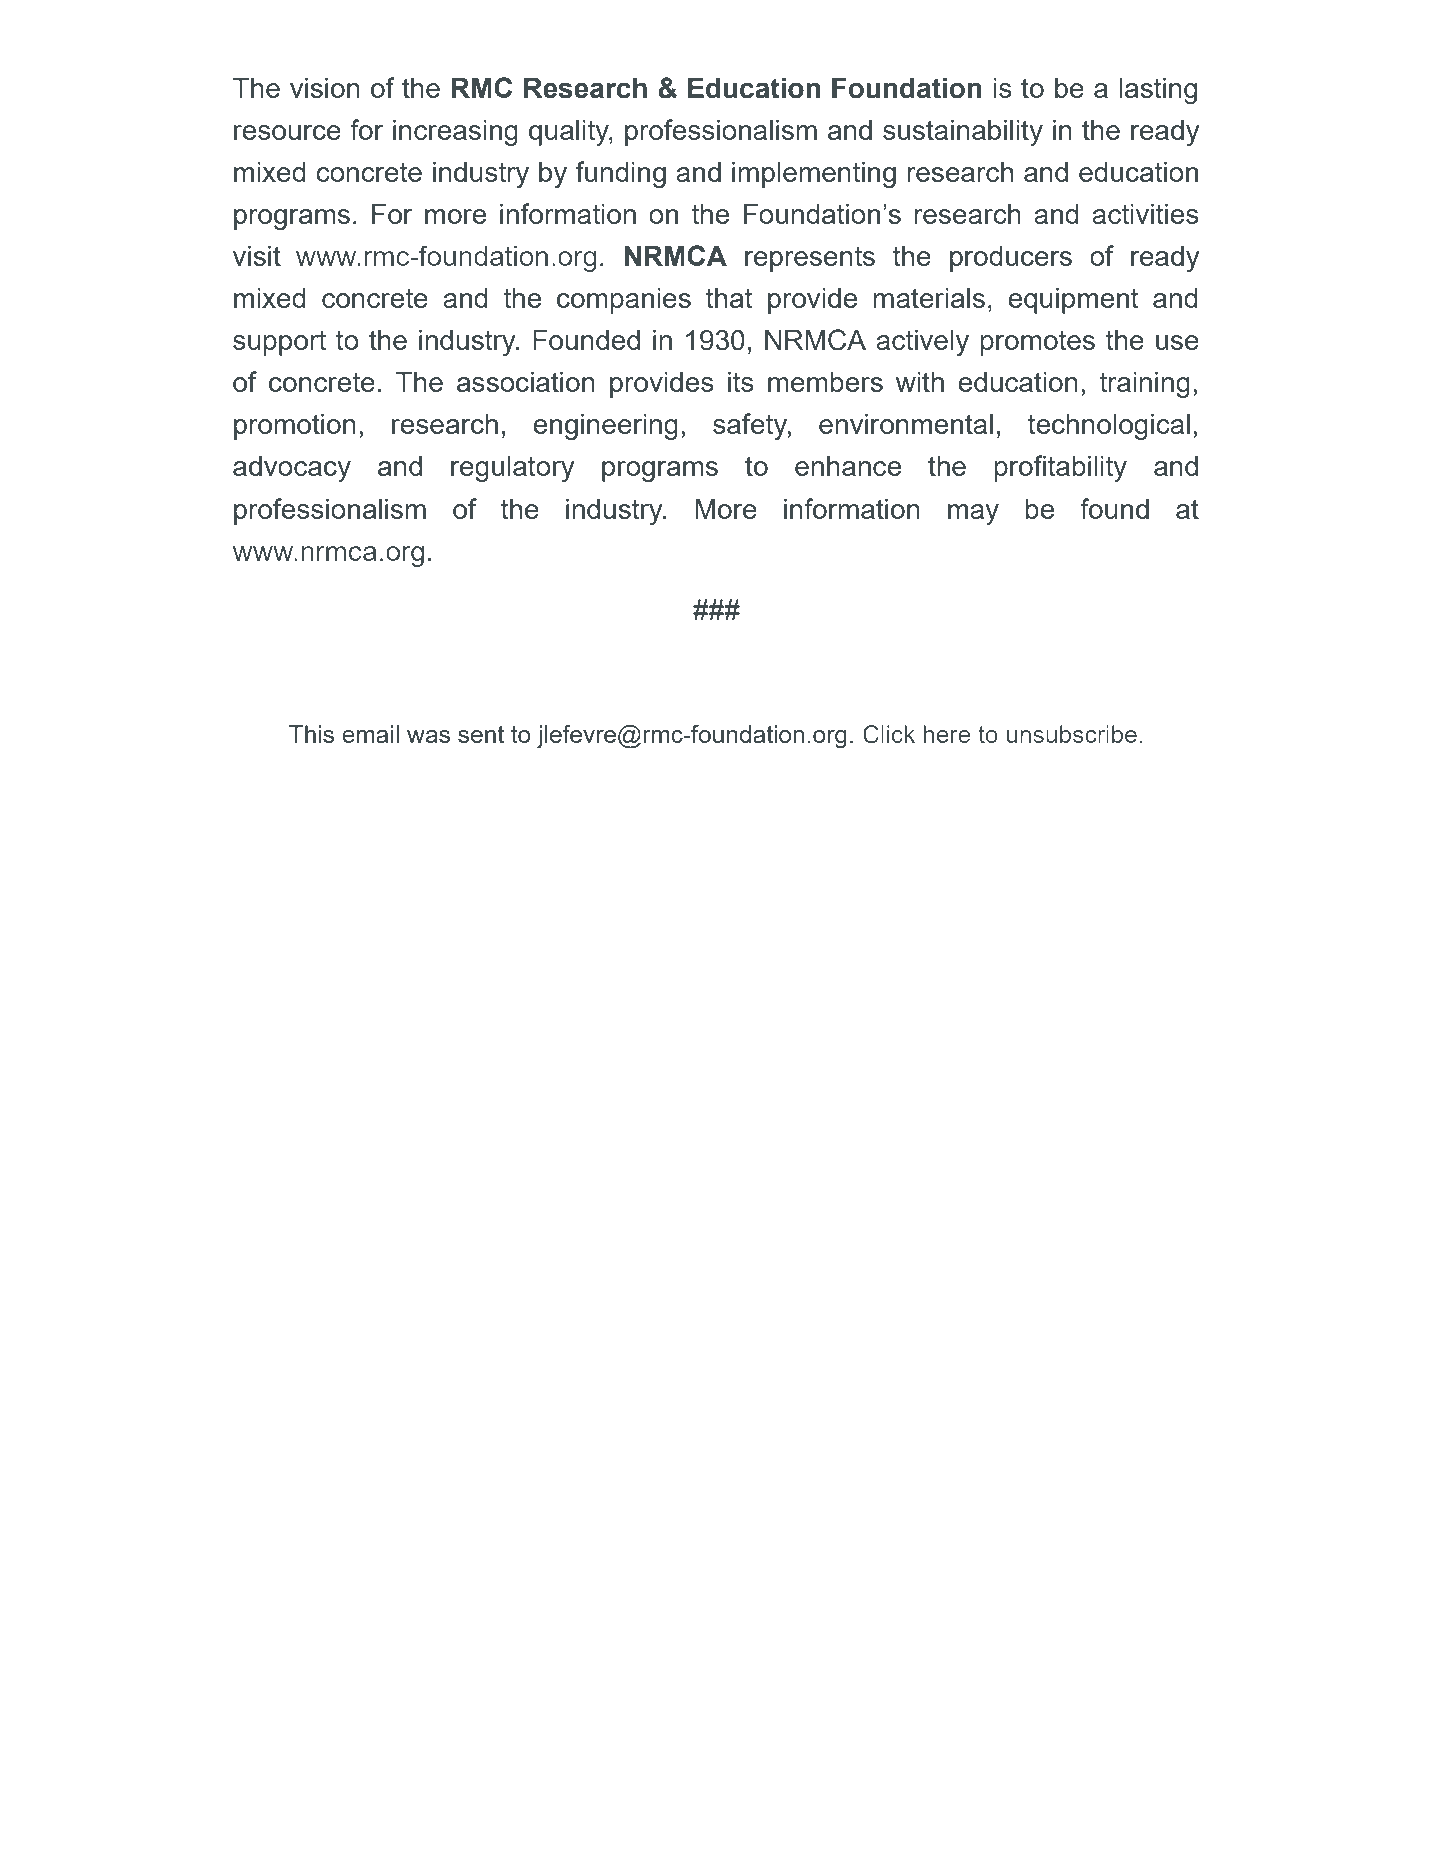 This screenshot has height=1852, width=1431. Describe the element at coordinates (370, 734) in the screenshot. I see `email` at that location.
